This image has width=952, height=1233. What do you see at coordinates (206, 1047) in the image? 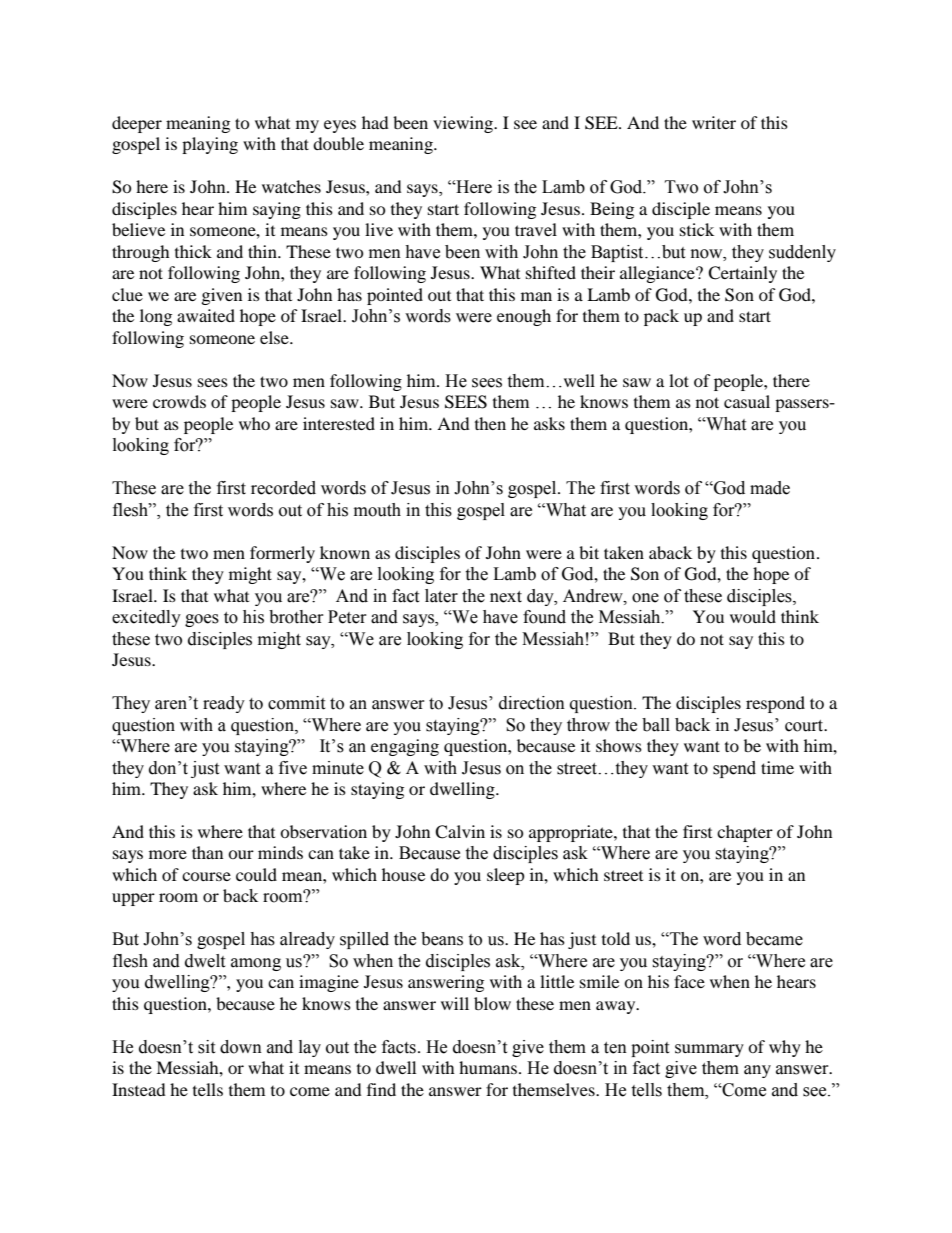
I see `sit` at bounding box center [206, 1047].
